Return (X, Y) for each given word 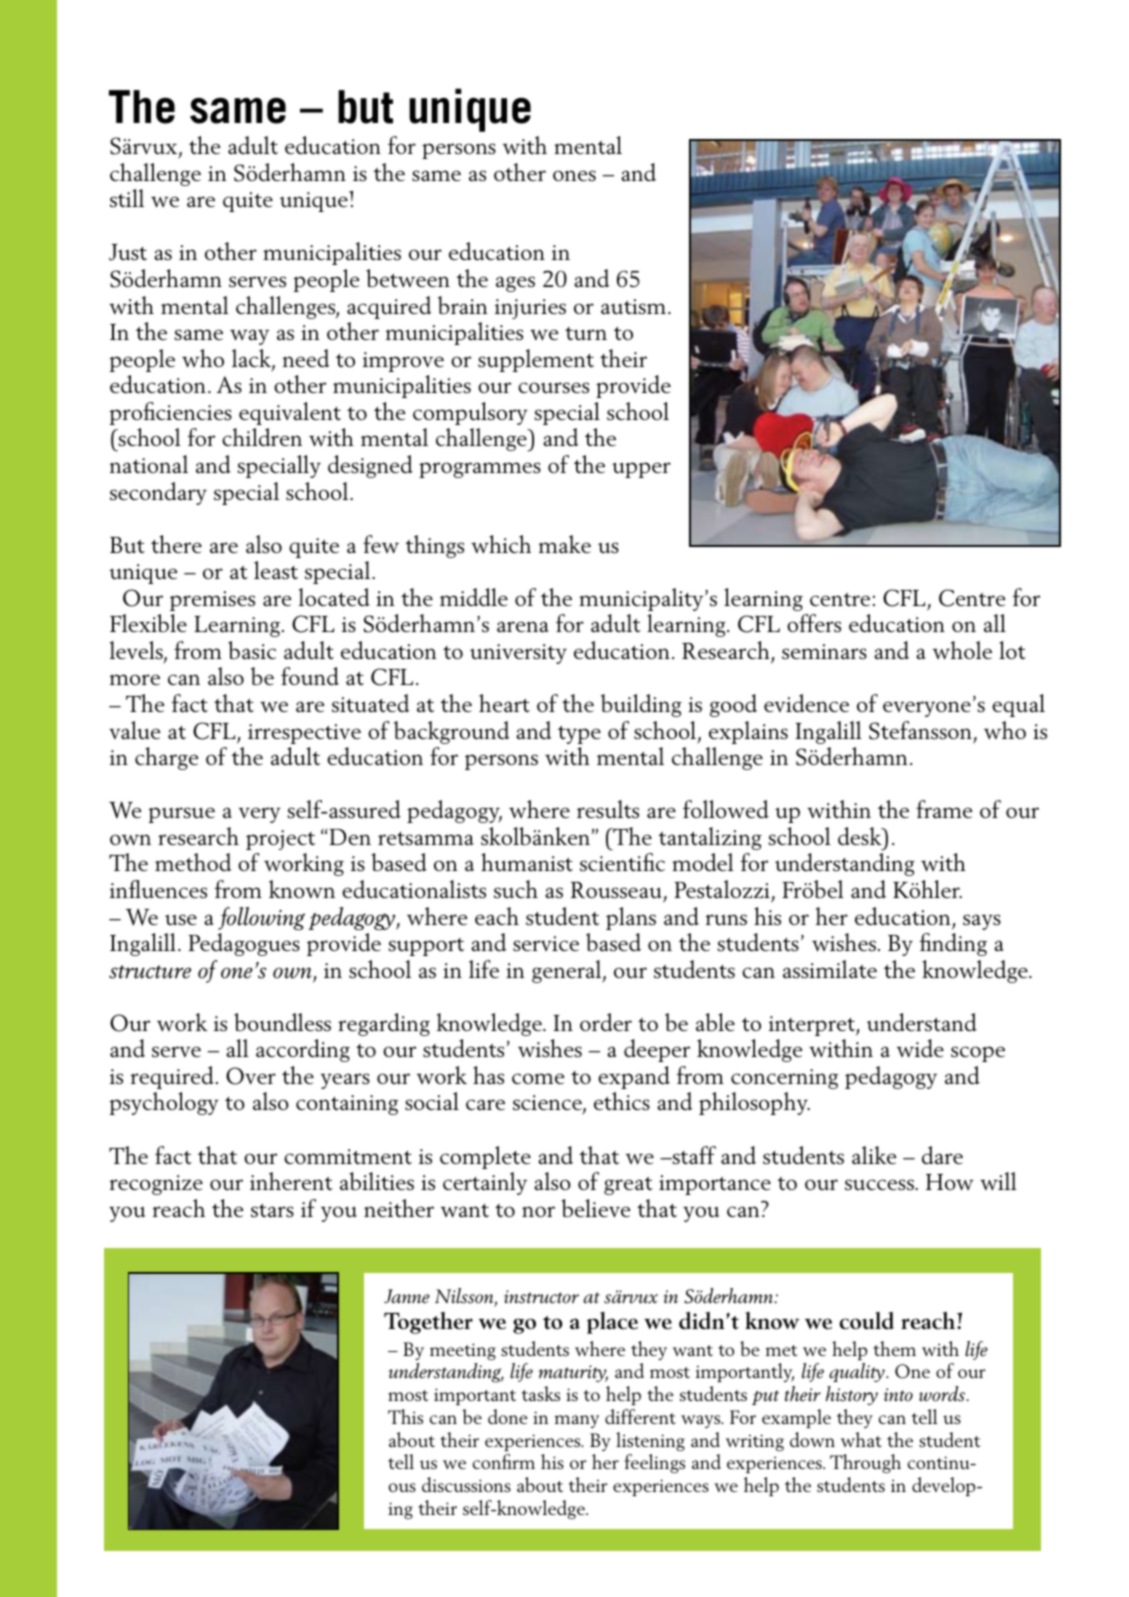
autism (633, 307)
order (606, 1022)
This (405, 1416)
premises (212, 601)
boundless (282, 1022)
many (577, 1421)
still (127, 198)
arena (523, 626)
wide (920, 1048)
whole (962, 650)
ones (574, 175)
